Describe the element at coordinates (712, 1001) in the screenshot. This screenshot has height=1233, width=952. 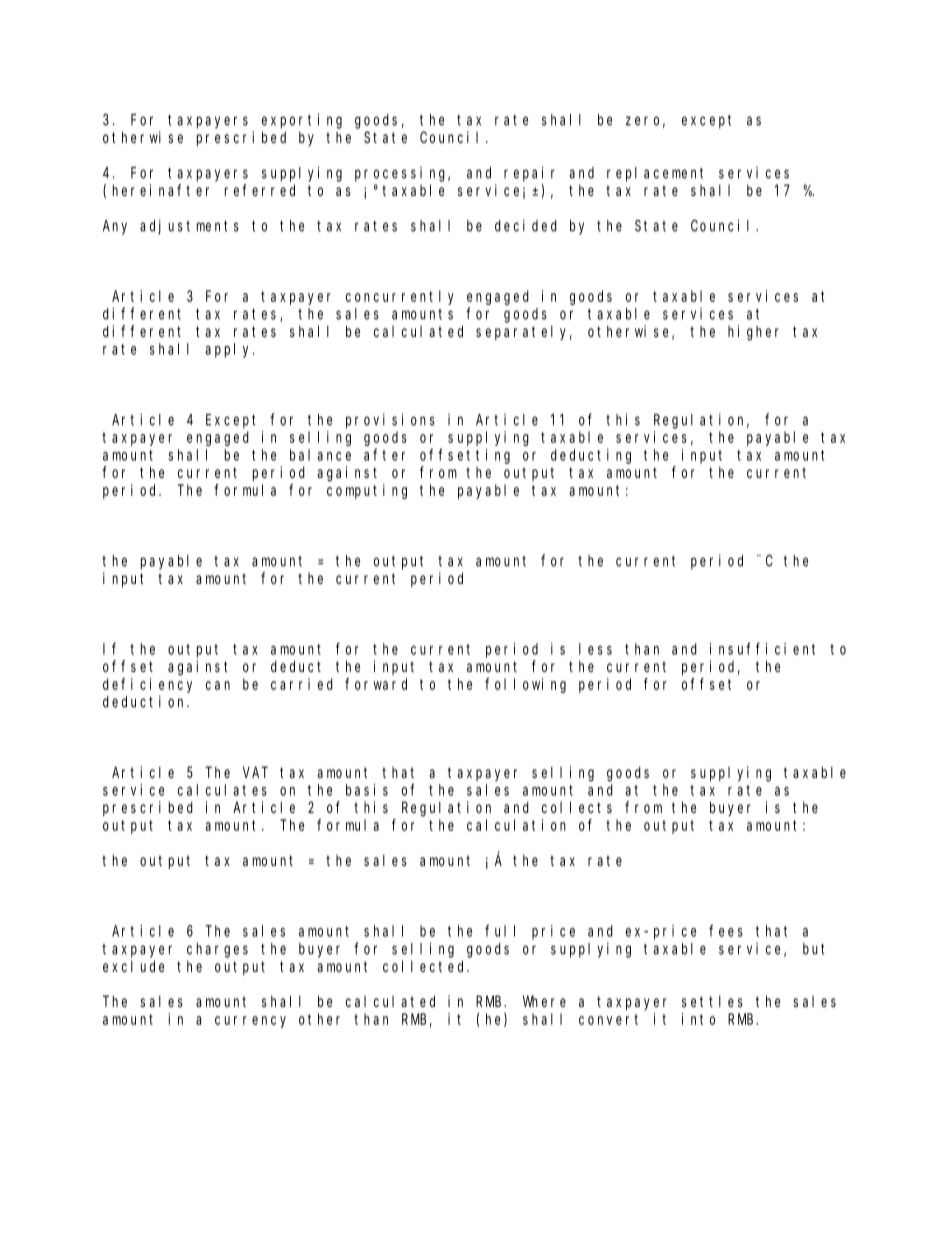
I see `settles` at that location.
